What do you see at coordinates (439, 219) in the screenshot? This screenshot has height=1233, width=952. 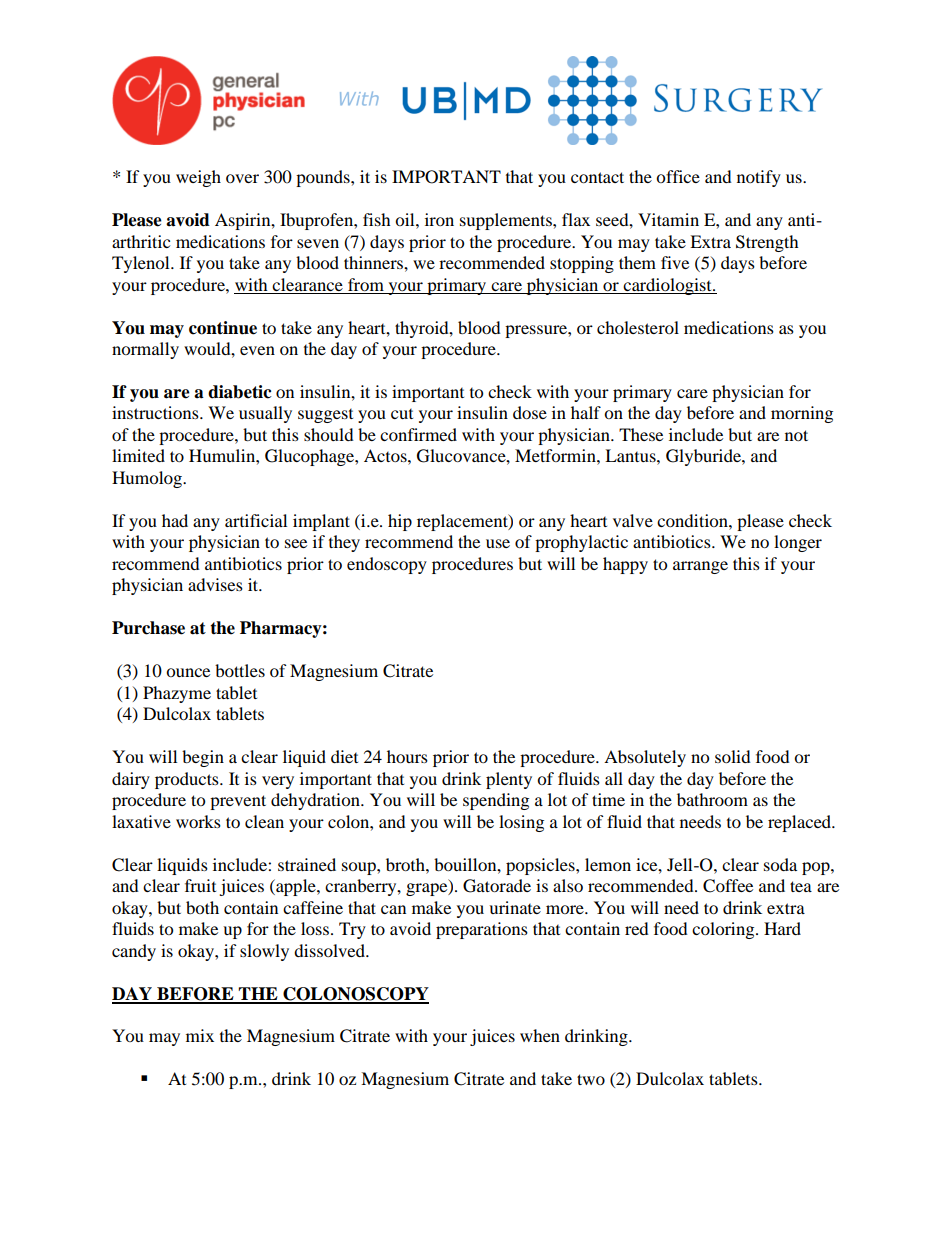 I see `iron` at bounding box center [439, 219].
